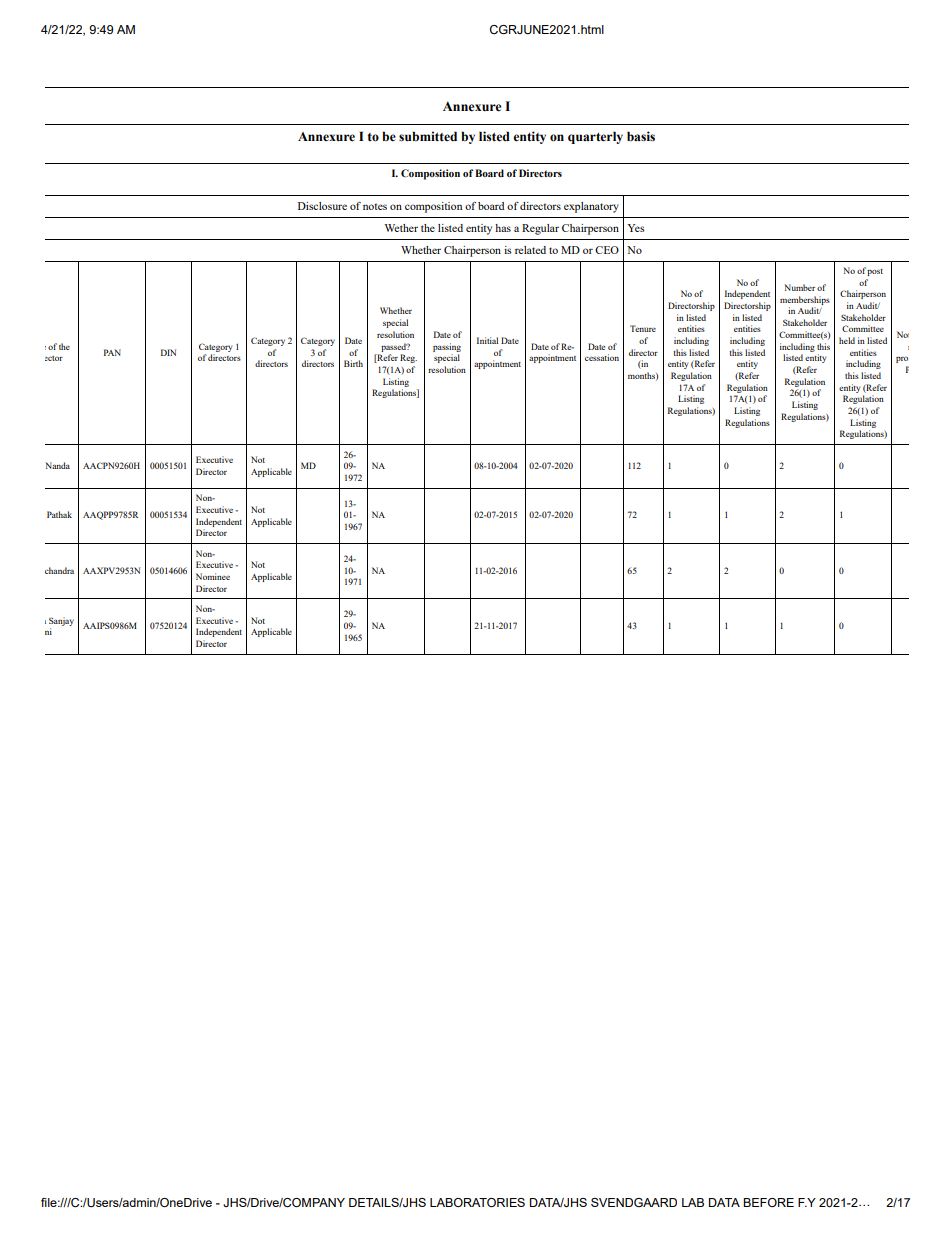 The height and width of the image is (1233, 952). What do you see at coordinates (428, 136) in the image?
I see `submitted` at bounding box center [428, 136].
